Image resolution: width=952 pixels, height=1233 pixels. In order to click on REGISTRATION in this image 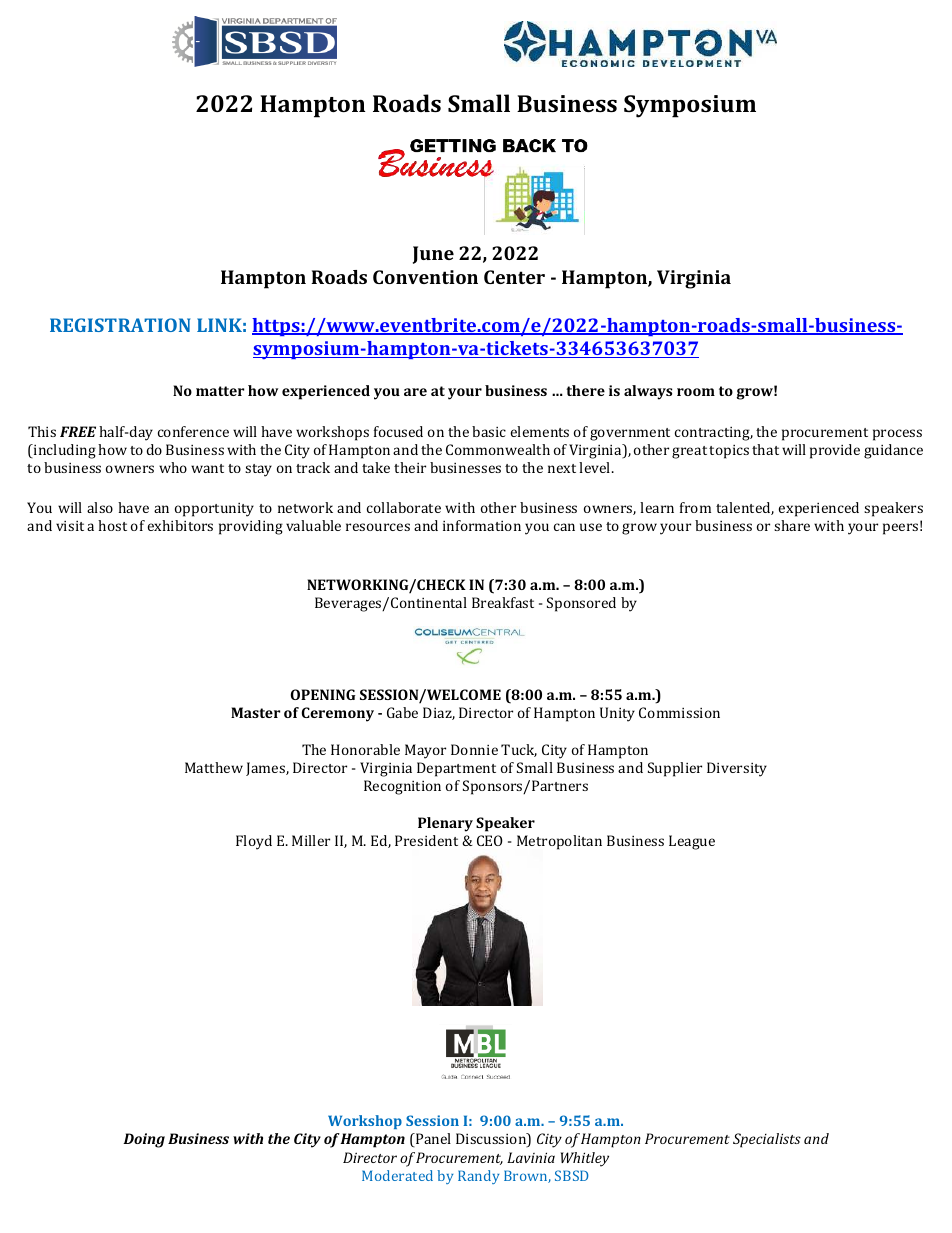, I will do `click(120, 325)`.
